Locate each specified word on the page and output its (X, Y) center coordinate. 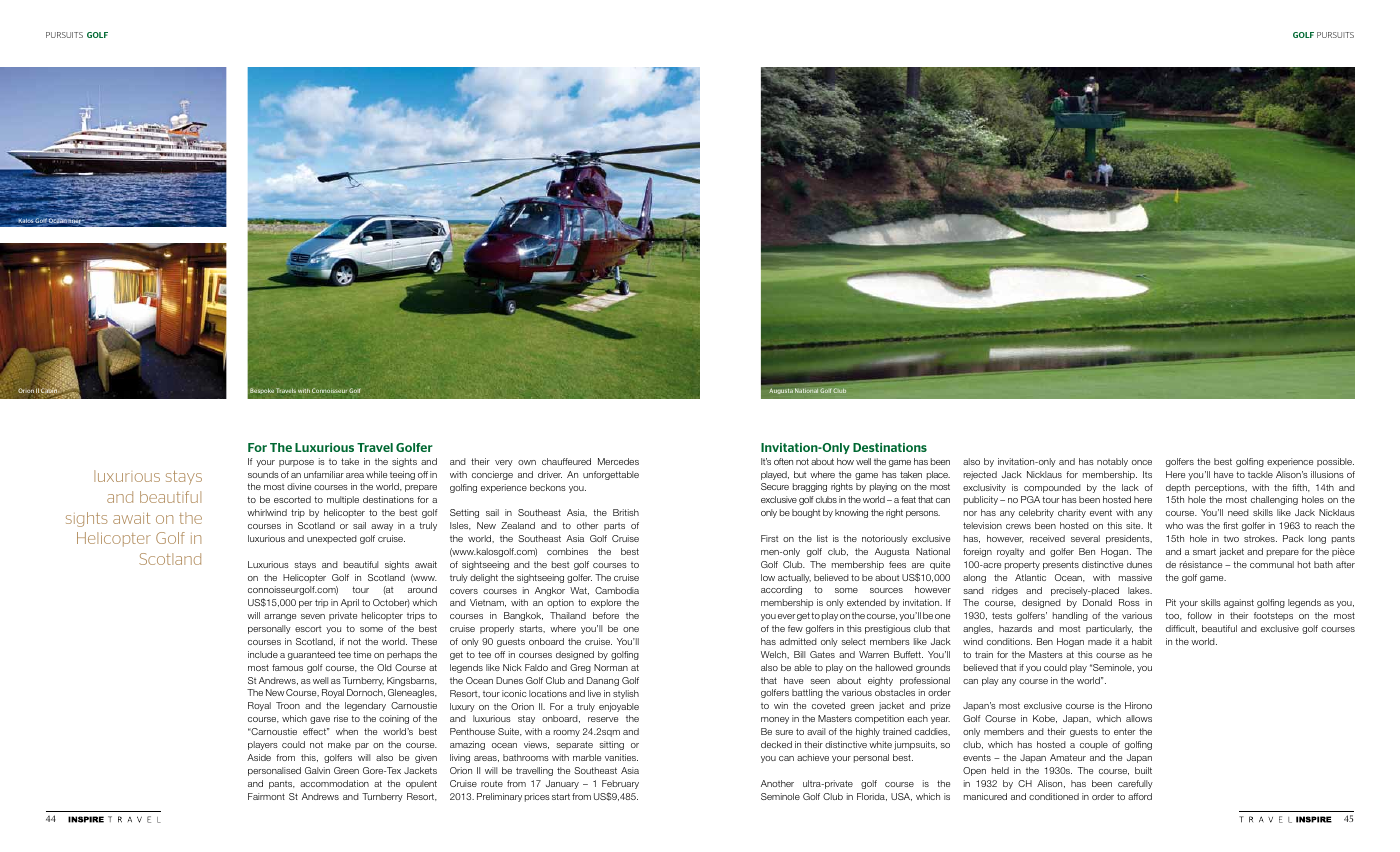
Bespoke (262, 391)
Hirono (1138, 705)
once (1142, 462)
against (1239, 603)
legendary (365, 706)
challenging (1274, 500)
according (781, 590)
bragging (810, 487)
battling (807, 693)
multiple (343, 500)
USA (901, 797)
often (783, 461)
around (422, 589)
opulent (421, 784)
